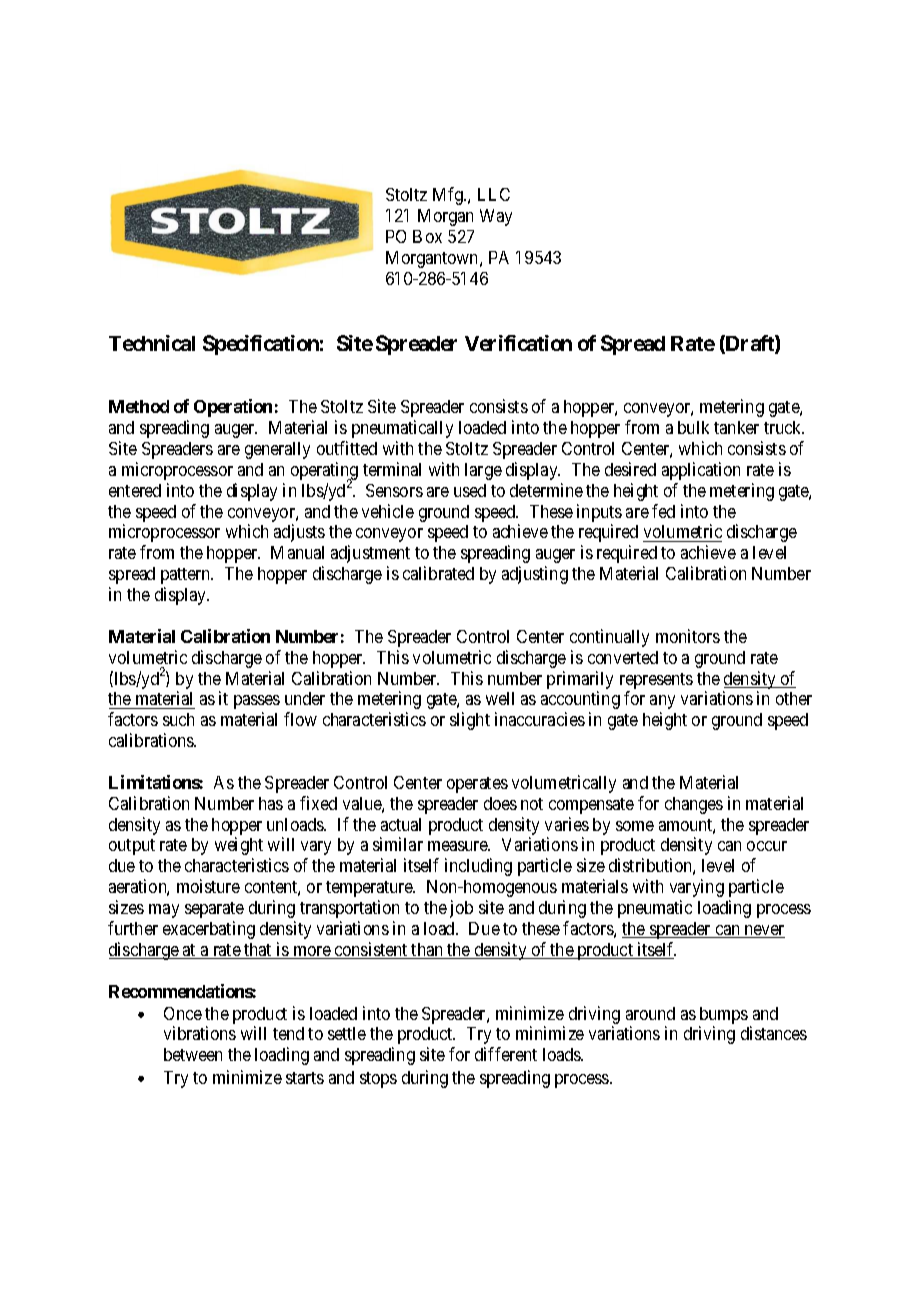  I want to click on well, so click(500, 698).
